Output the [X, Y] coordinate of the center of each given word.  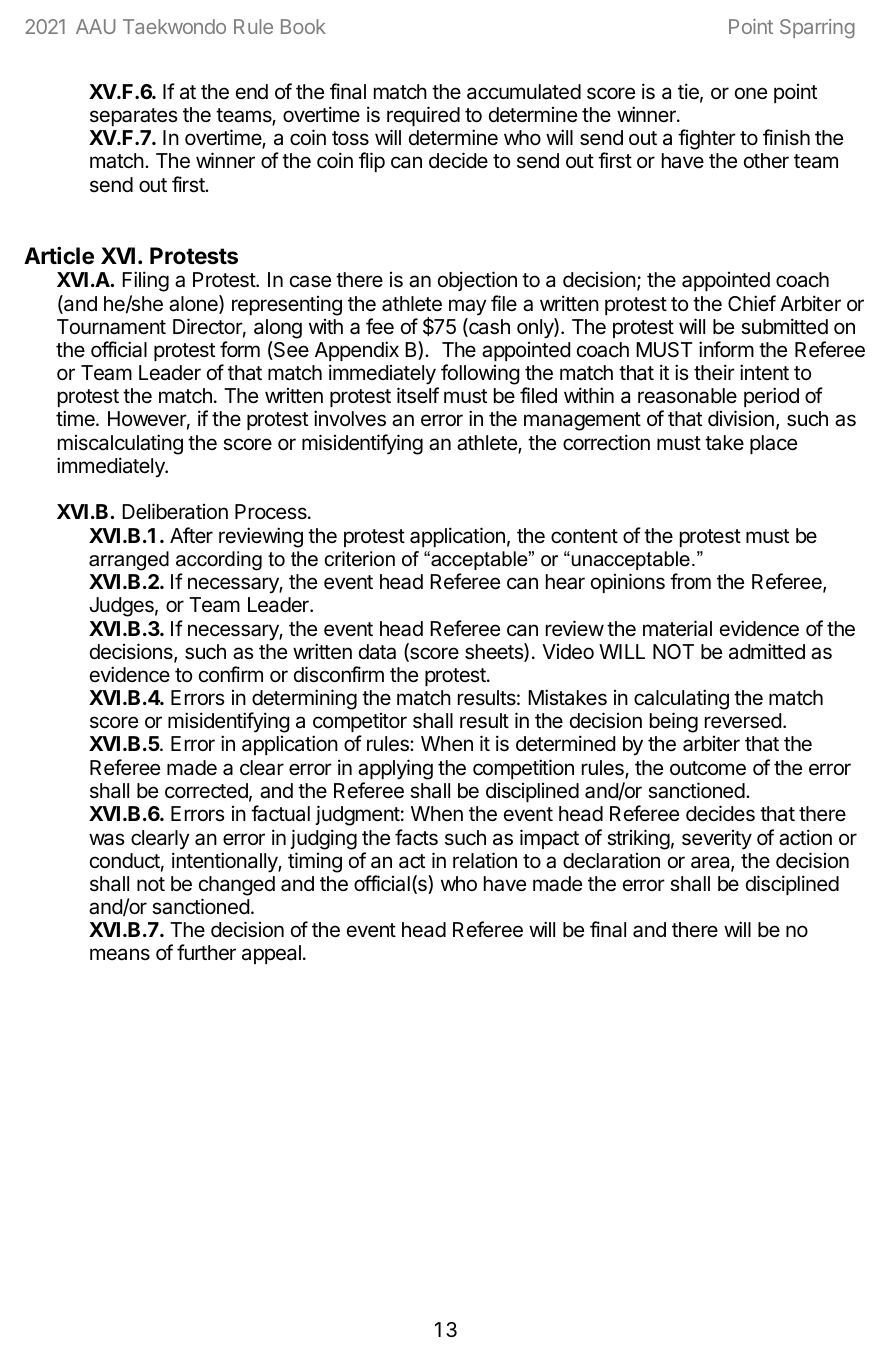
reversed [743, 721]
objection [477, 281]
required [423, 116]
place [773, 444]
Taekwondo [174, 26]
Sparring [817, 28]
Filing [145, 281]
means [120, 954]
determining [304, 701]
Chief [752, 303]
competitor [360, 722]
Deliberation [175, 511]
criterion [360, 559]
